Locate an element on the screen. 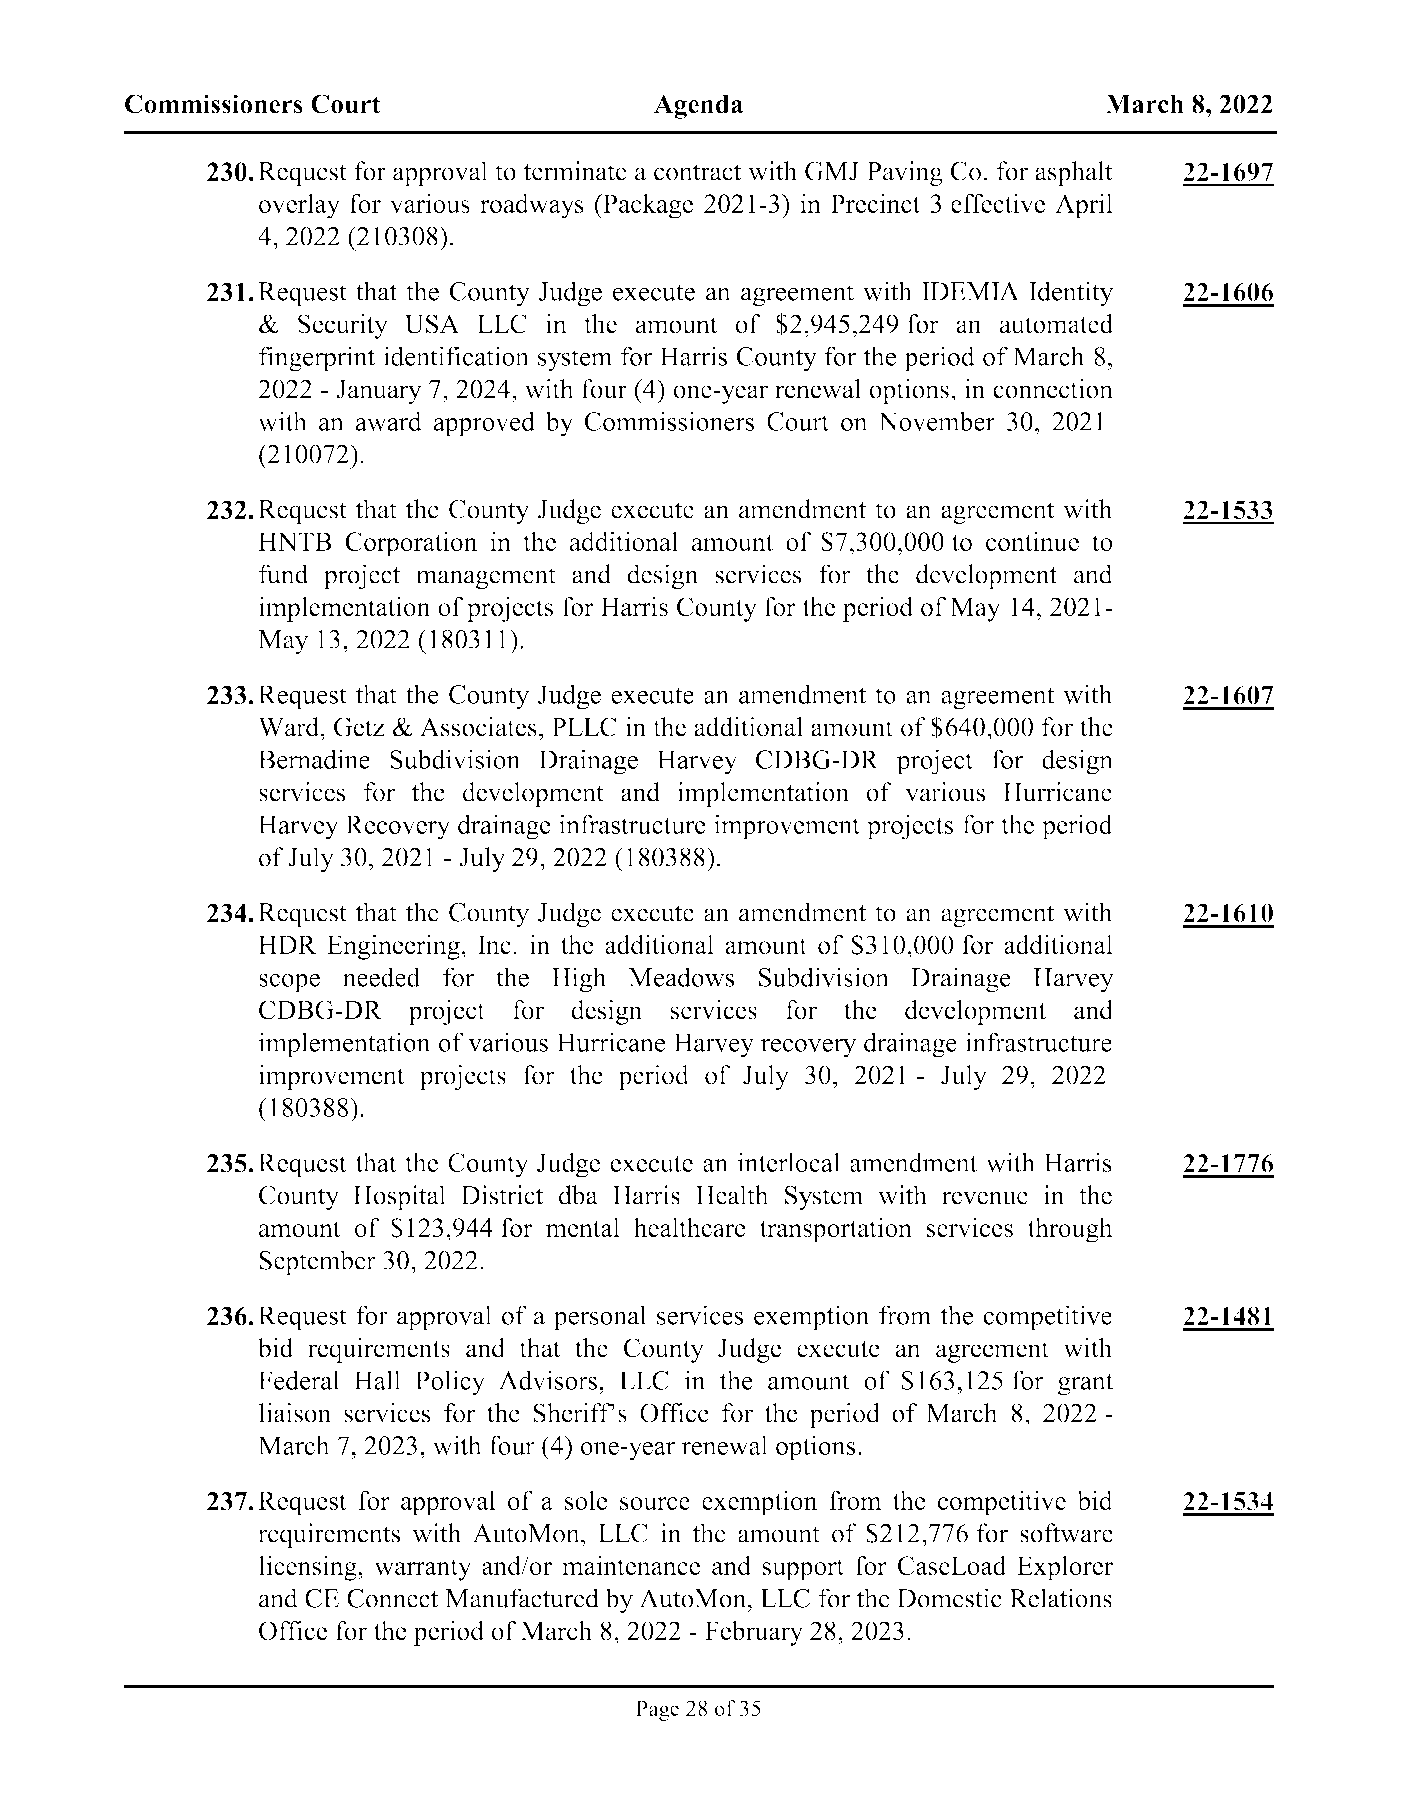 This screenshot has height=1815, width=1403. Page is located at coordinates (657, 1710).
